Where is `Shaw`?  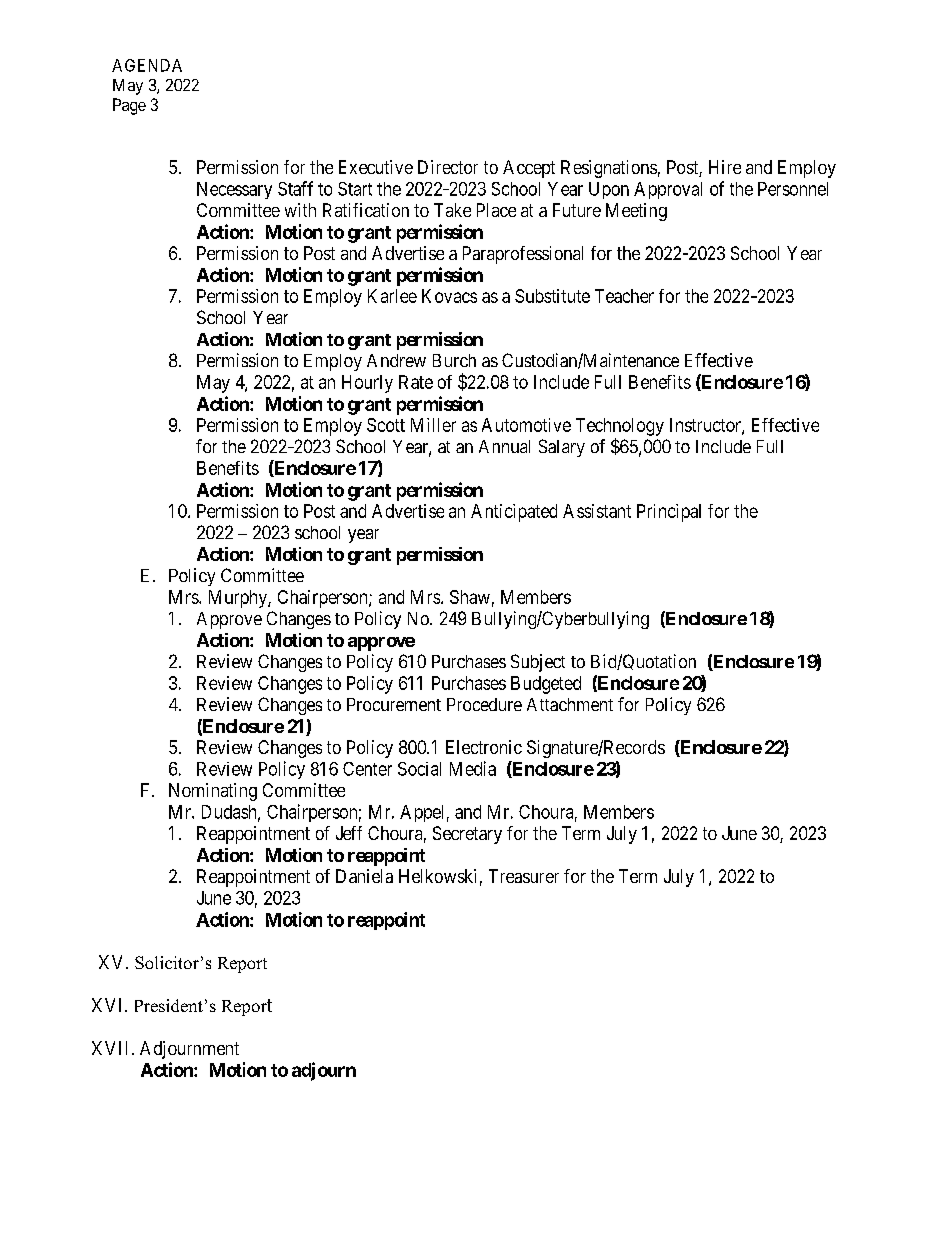 Shaw is located at coordinates (470, 597).
